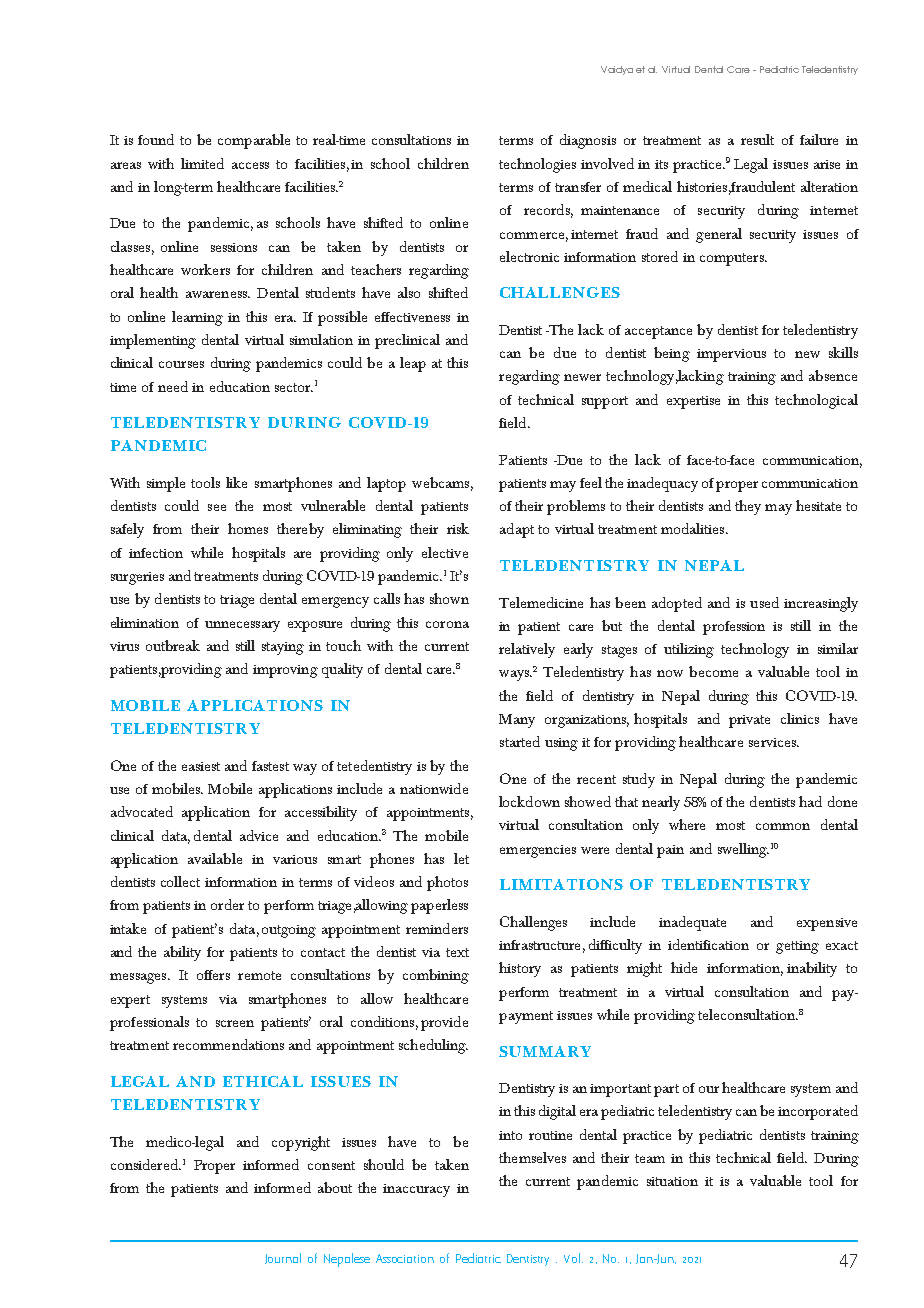 Image resolution: width=924 pixels, height=1308 pixels. Describe the element at coordinates (537, 165) in the image. I see `technologies` at that location.
